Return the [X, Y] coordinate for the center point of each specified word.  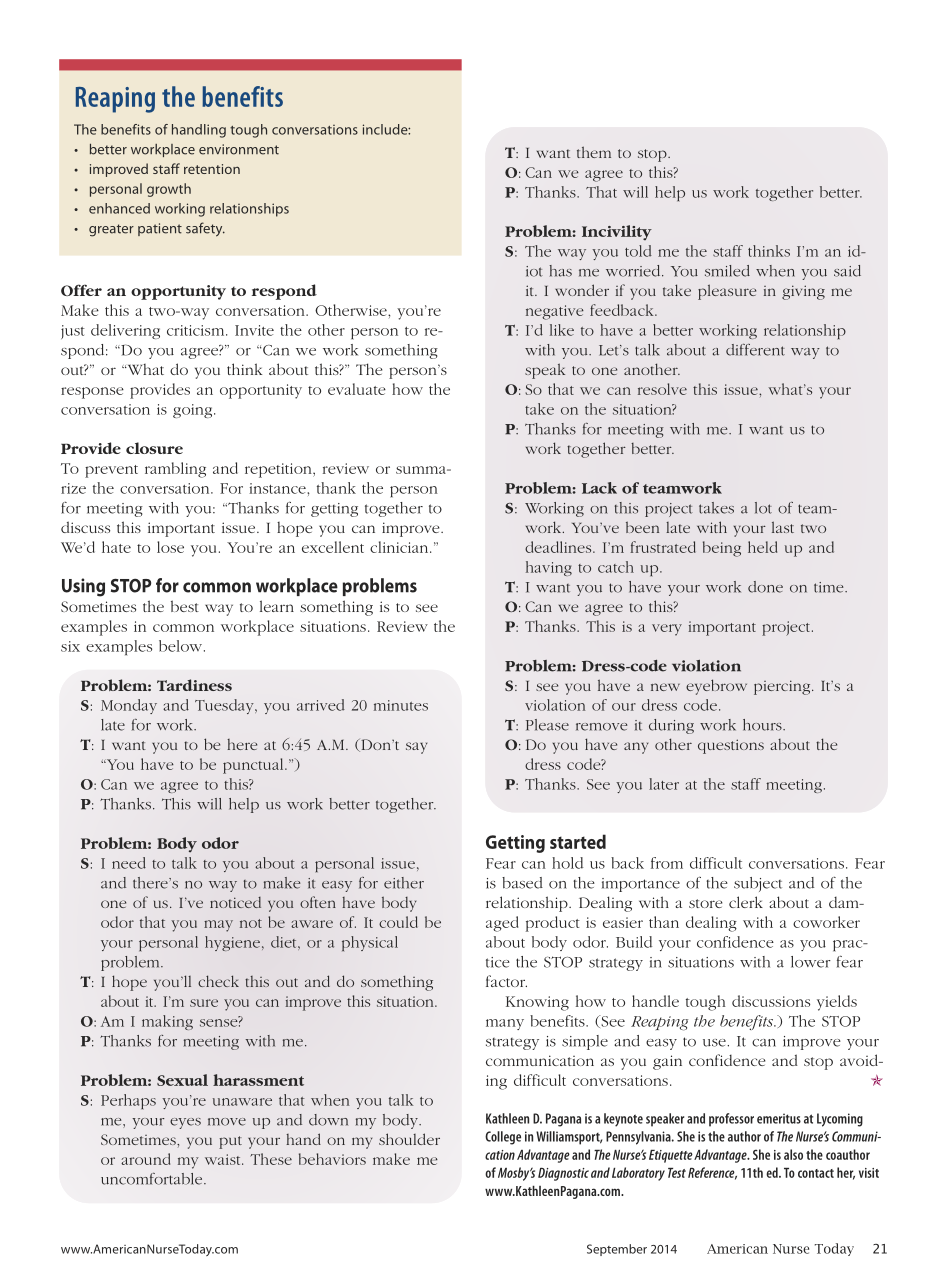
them [594, 152]
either [404, 883]
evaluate [357, 389]
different [755, 350]
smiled [727, 271]
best [185, 606]
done [765, 587]
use [715, 1043]
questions [731, 746]
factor [506, 981]
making [167, 1022]
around [145, 1159]
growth [169, 190]
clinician [400, 547]
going [194, 411]
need [129, 863]
